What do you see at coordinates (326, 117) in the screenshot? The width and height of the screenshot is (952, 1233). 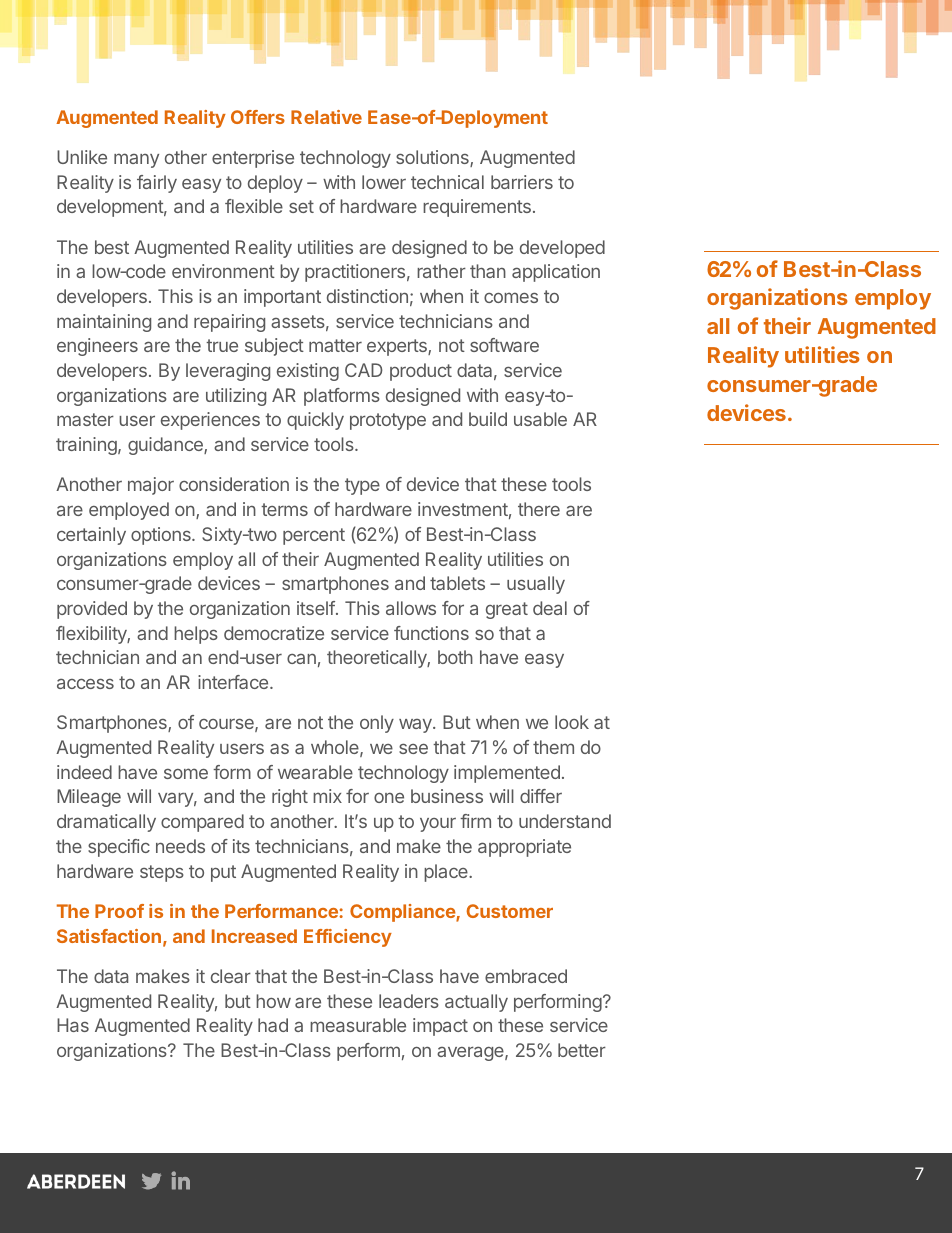 I see `Relative` at bounding box center [326, 117].
